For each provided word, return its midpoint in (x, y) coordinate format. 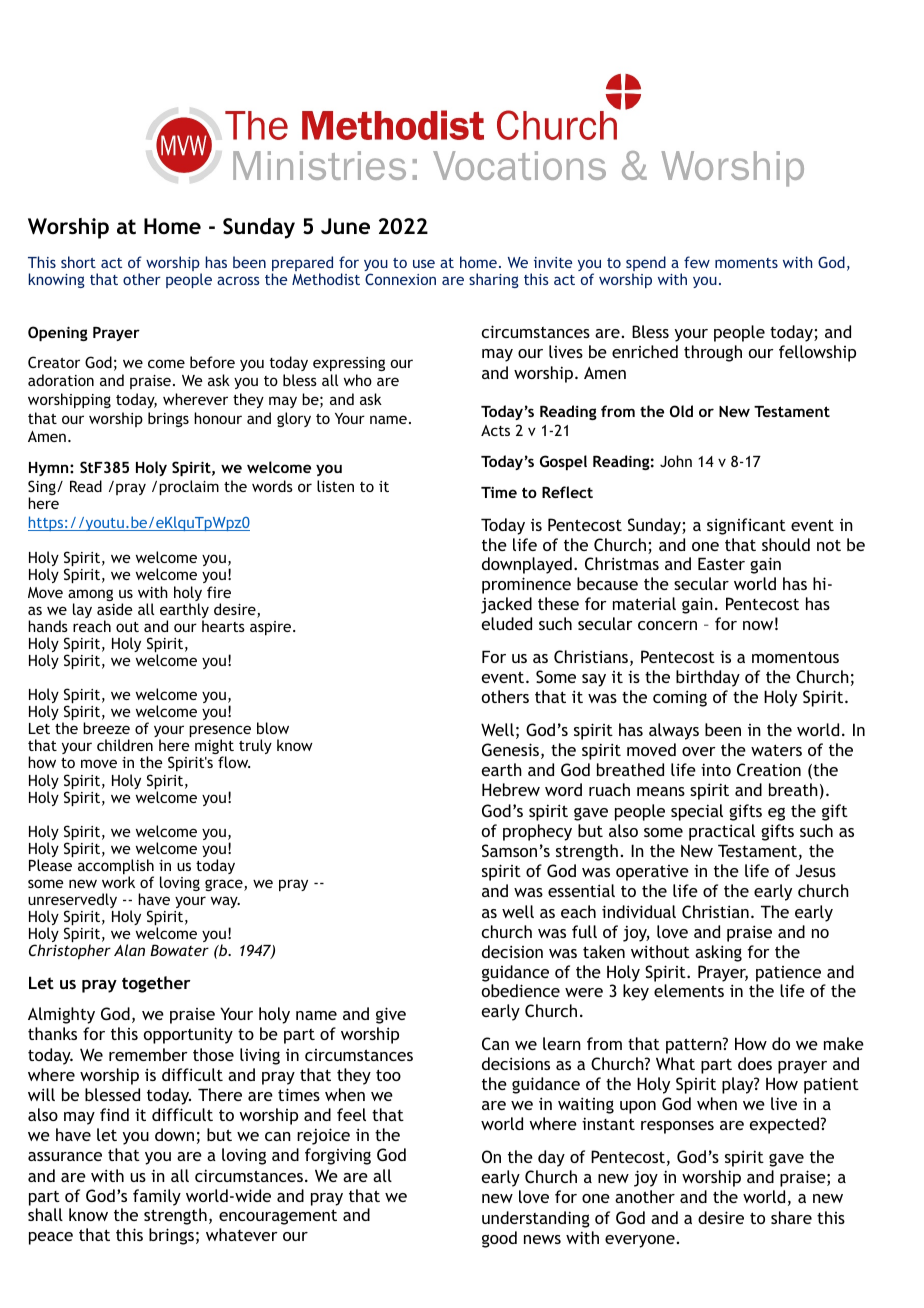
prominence (526, 585)
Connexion (400, 279)
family (157, 1197)
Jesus (816, 870)
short (78, 262)
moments (746, 263)
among (90, 596)
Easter (721, 563)
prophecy (537, 832)
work (118, 882)
